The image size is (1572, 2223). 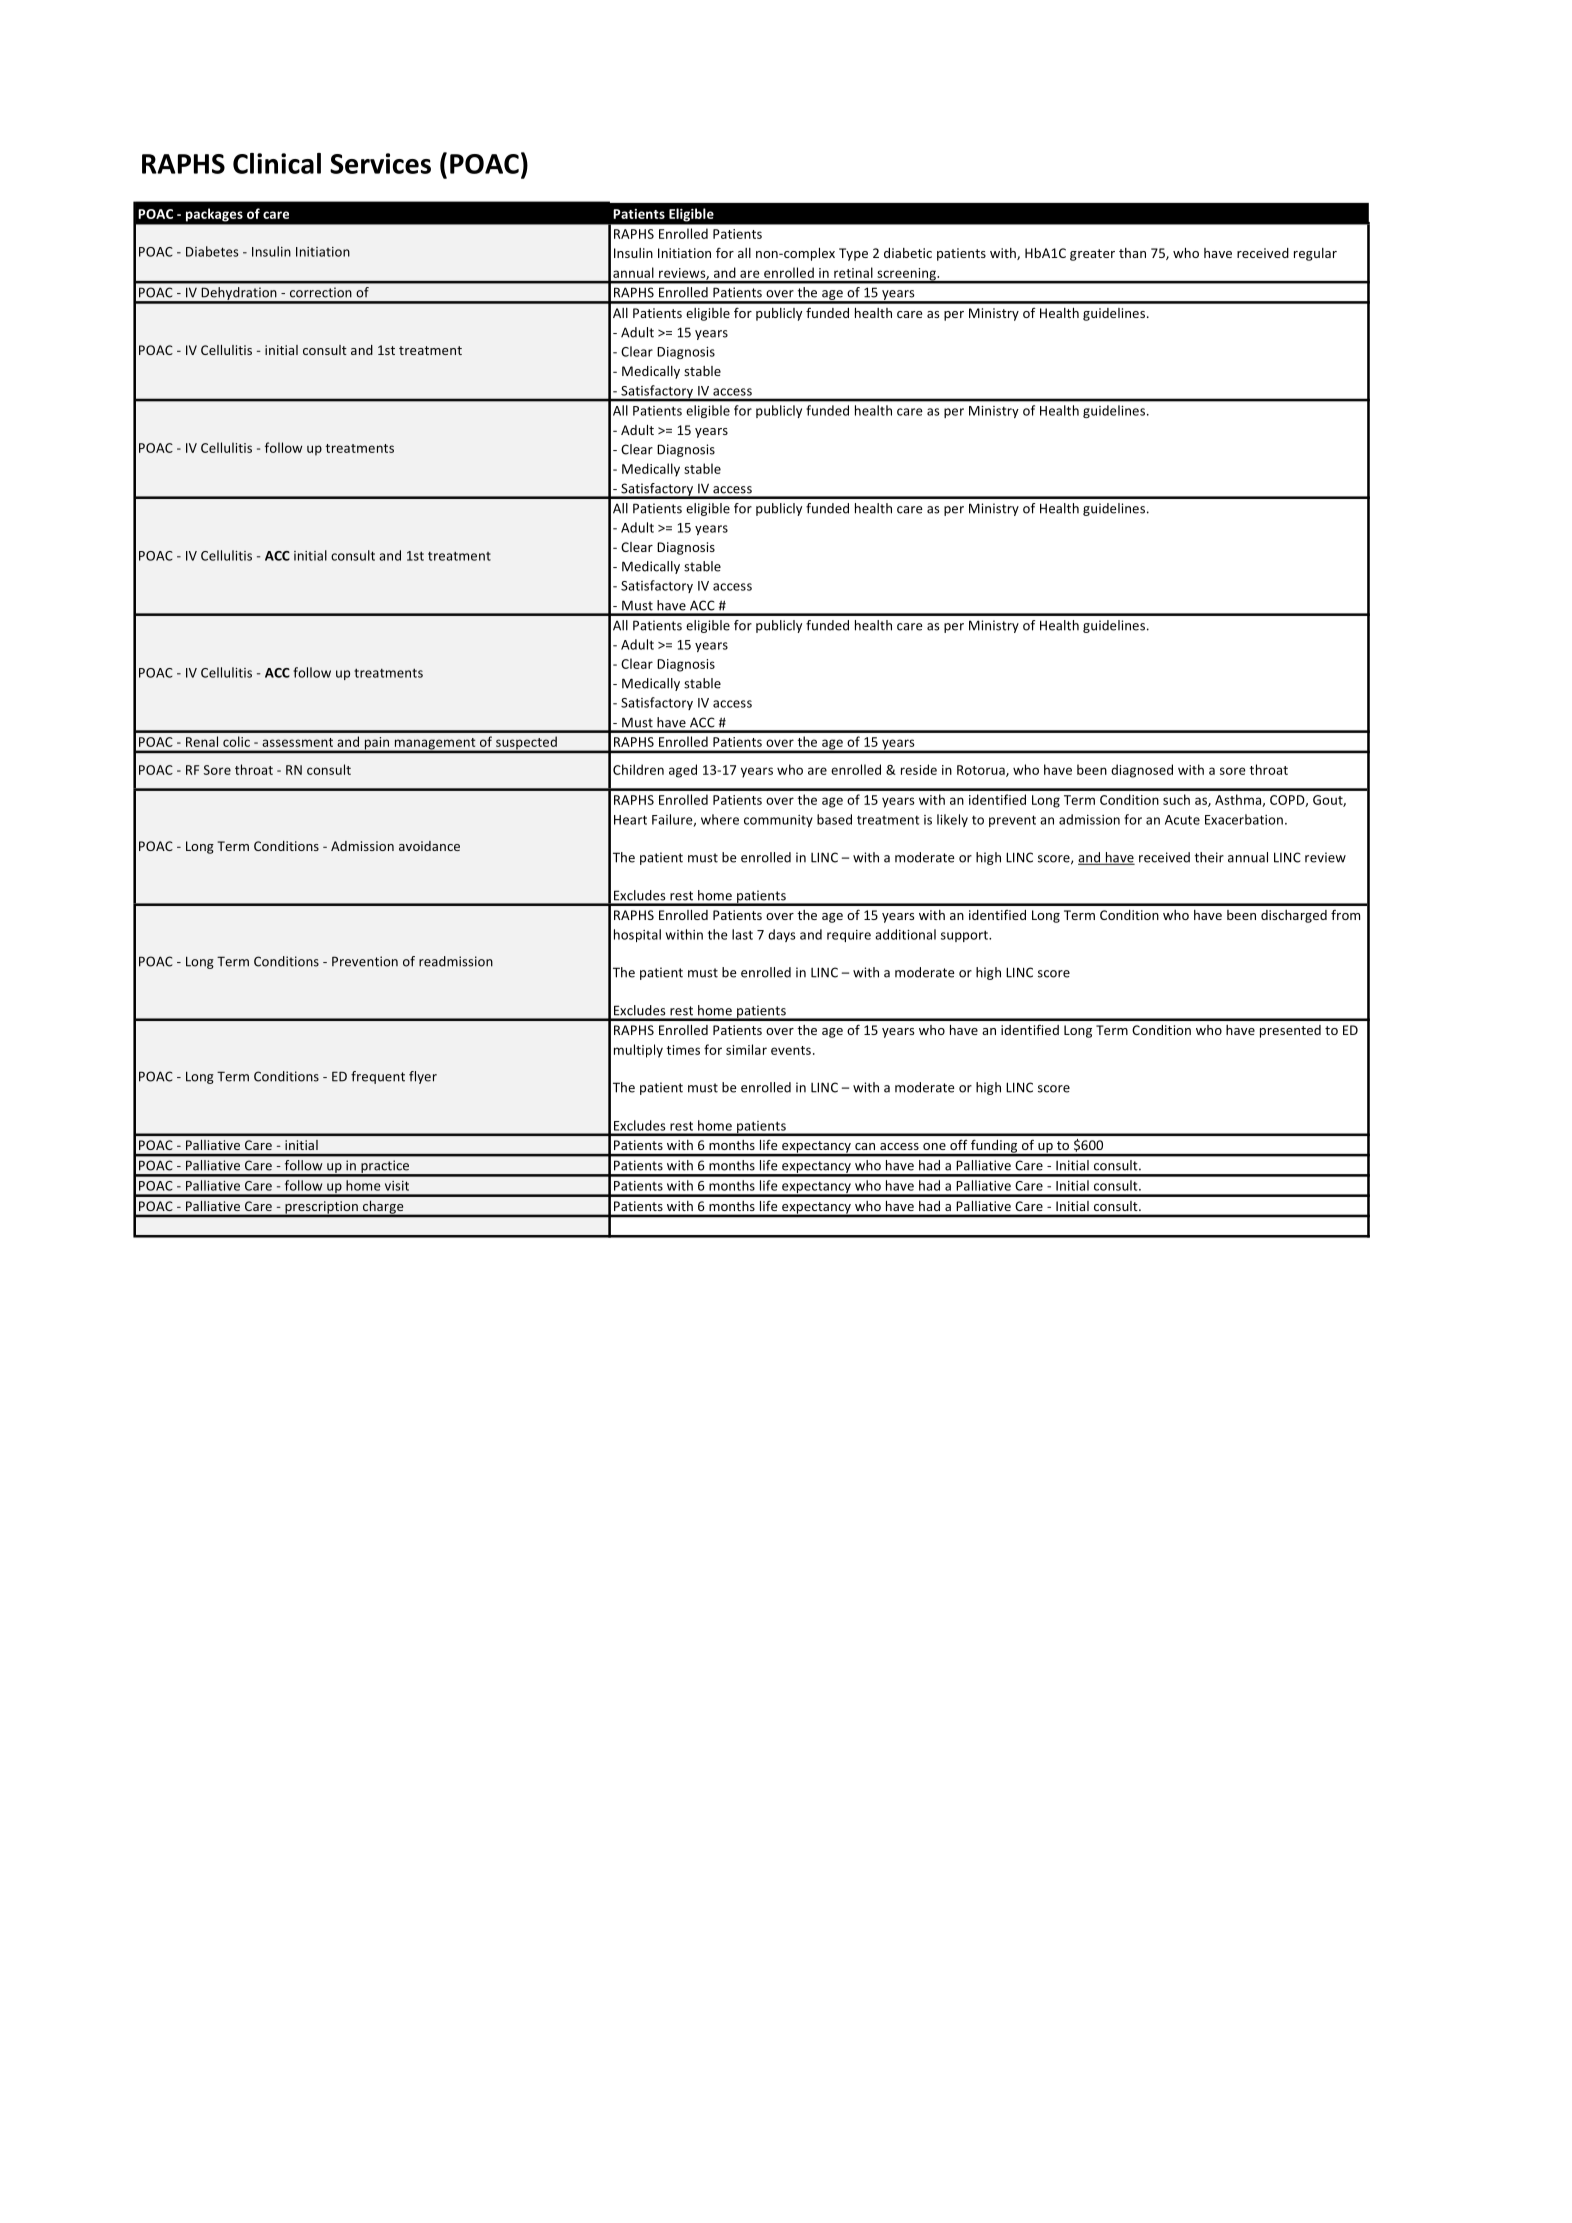 What do you see at coordinates (320, 292) in the page?
I see `correction` at bounding box center [320, 292].
